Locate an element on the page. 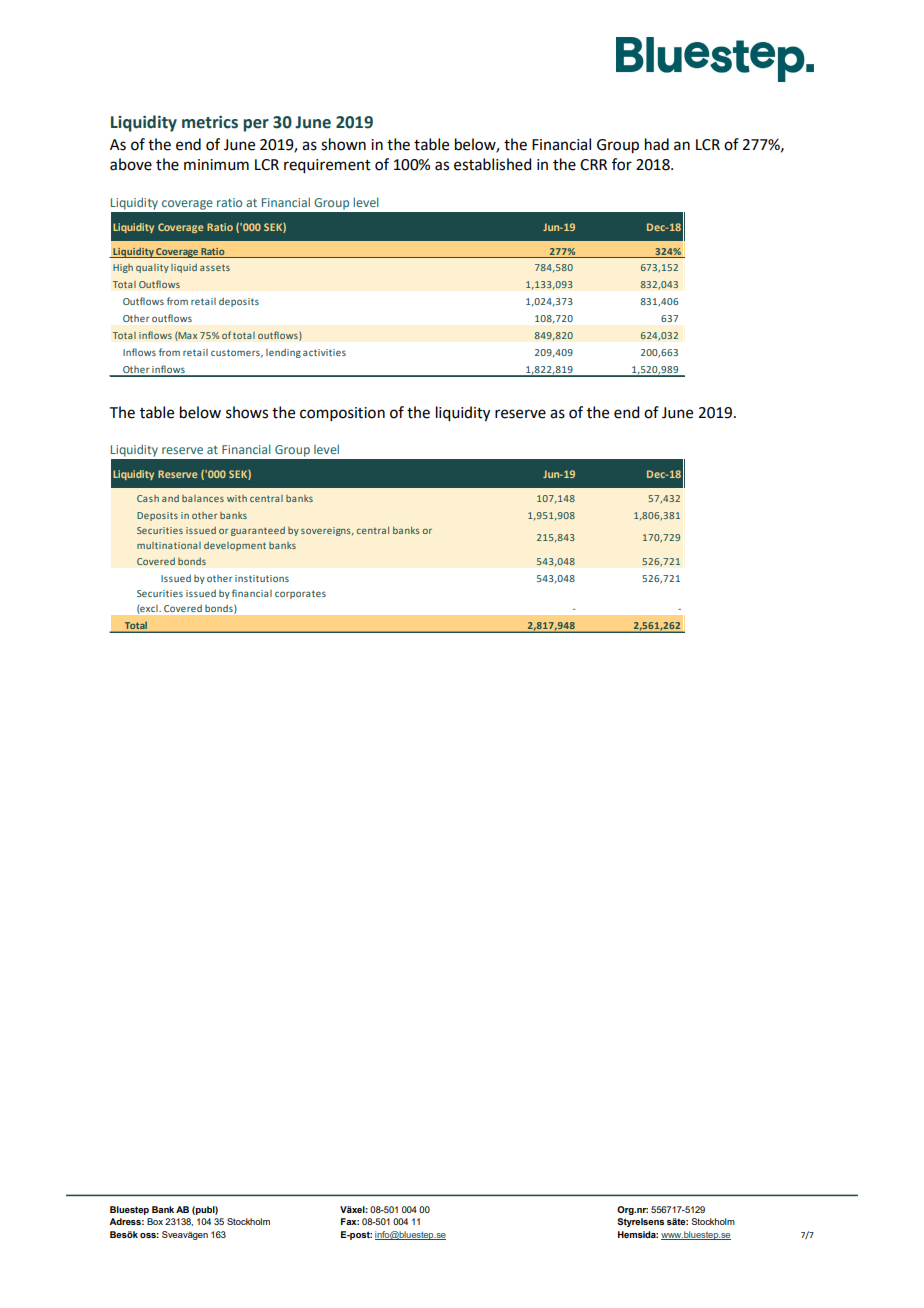  shown is located at coordinates (343, 144).
